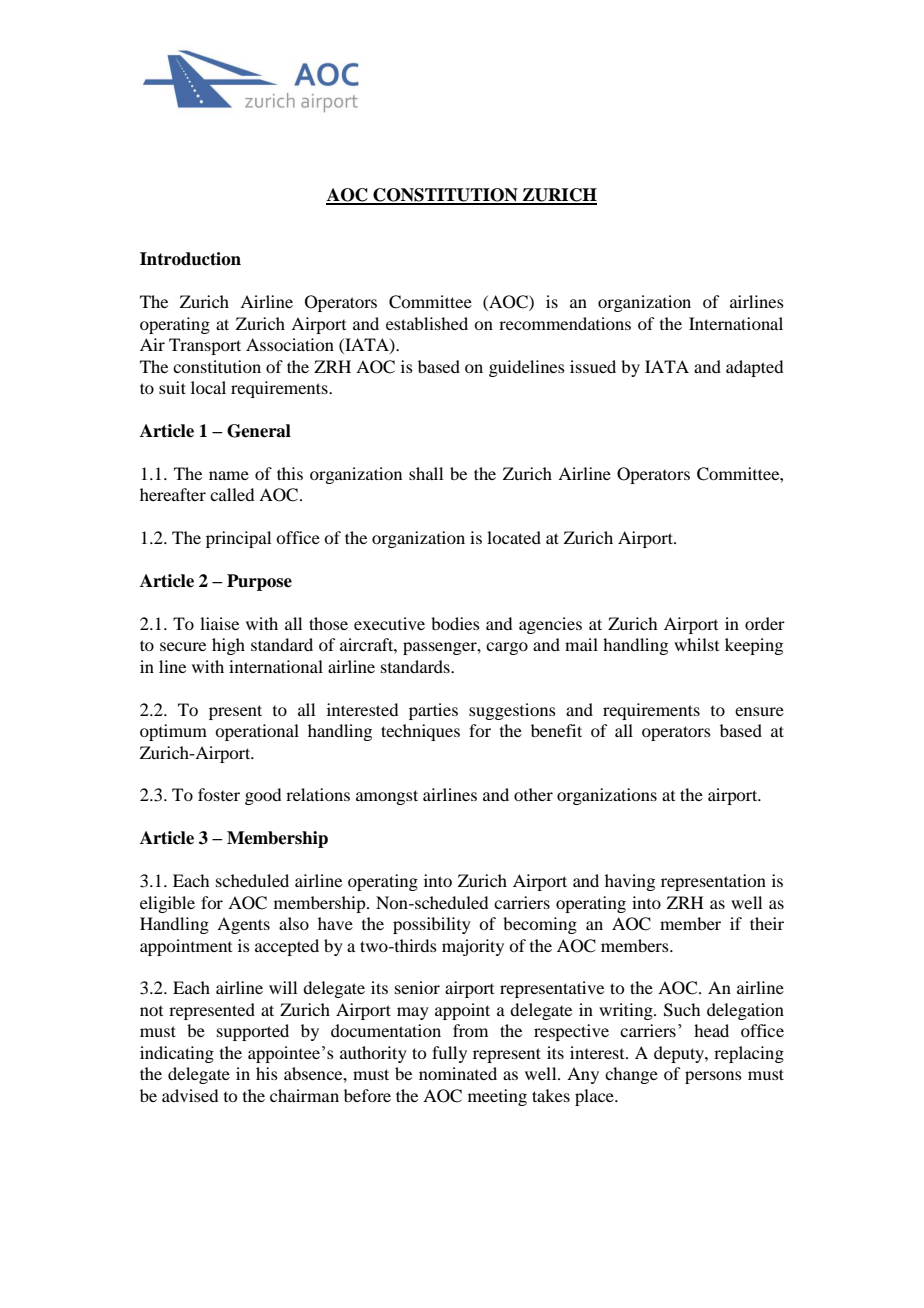 Image resolution: width=924 pixels, height=1308 pixels. Describe the element at coordinates (190, 1095) in the document. I see `advised` at that location.
